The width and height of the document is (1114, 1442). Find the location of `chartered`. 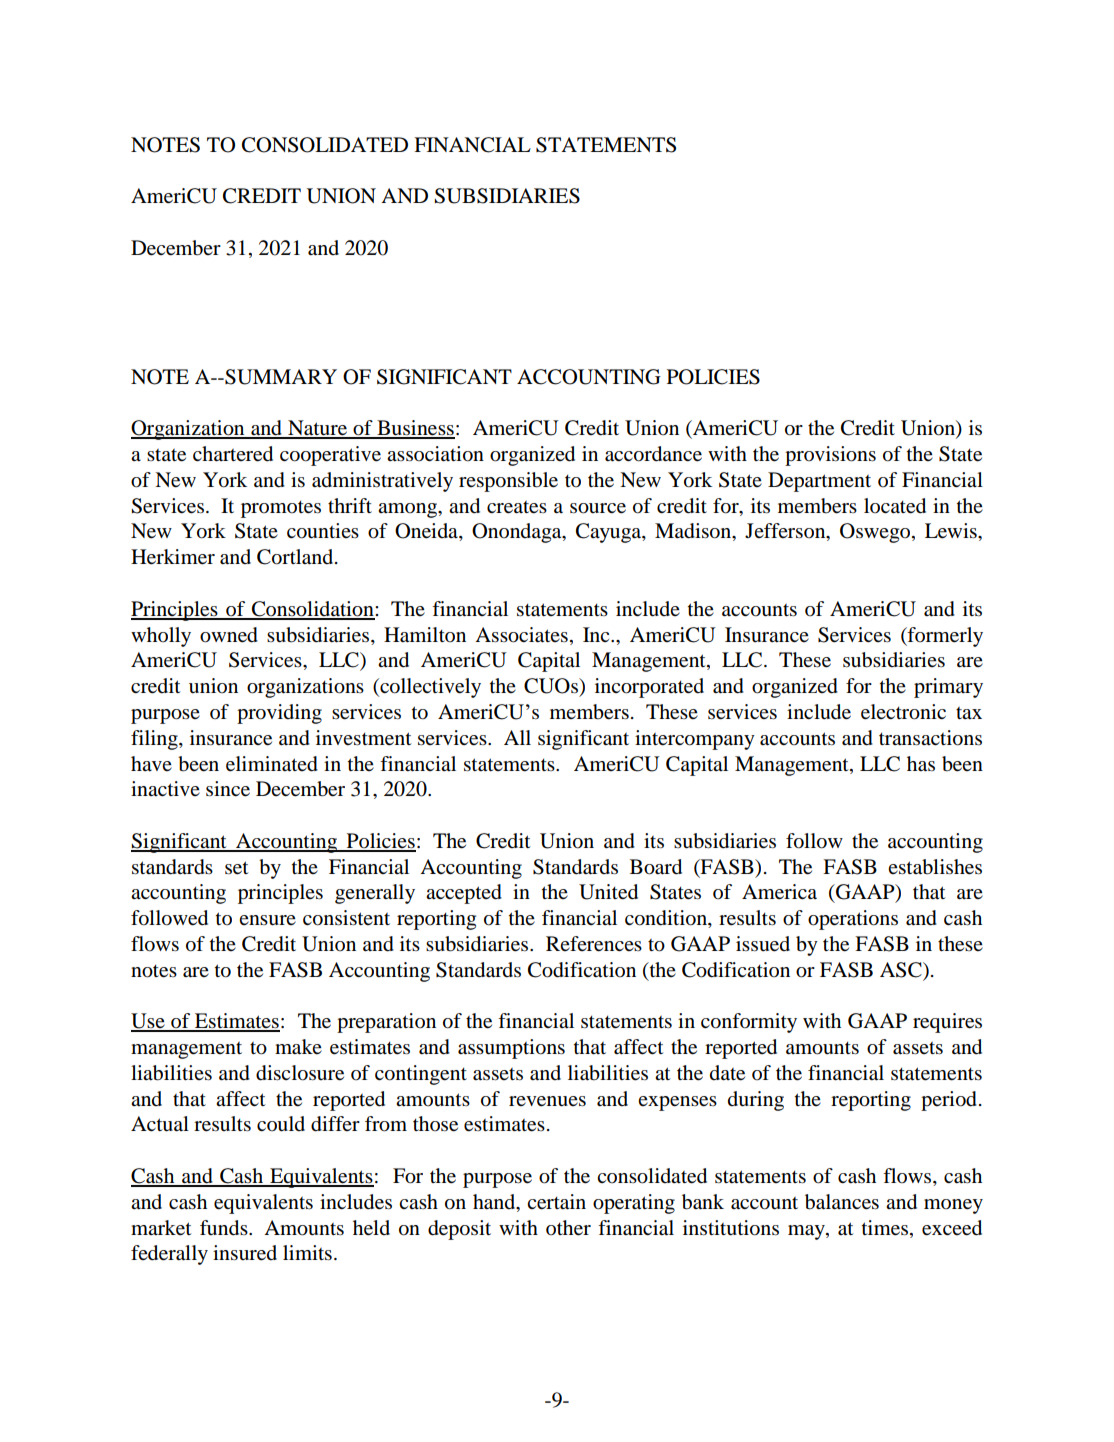

chartered is located at coordinates (233, 454).
